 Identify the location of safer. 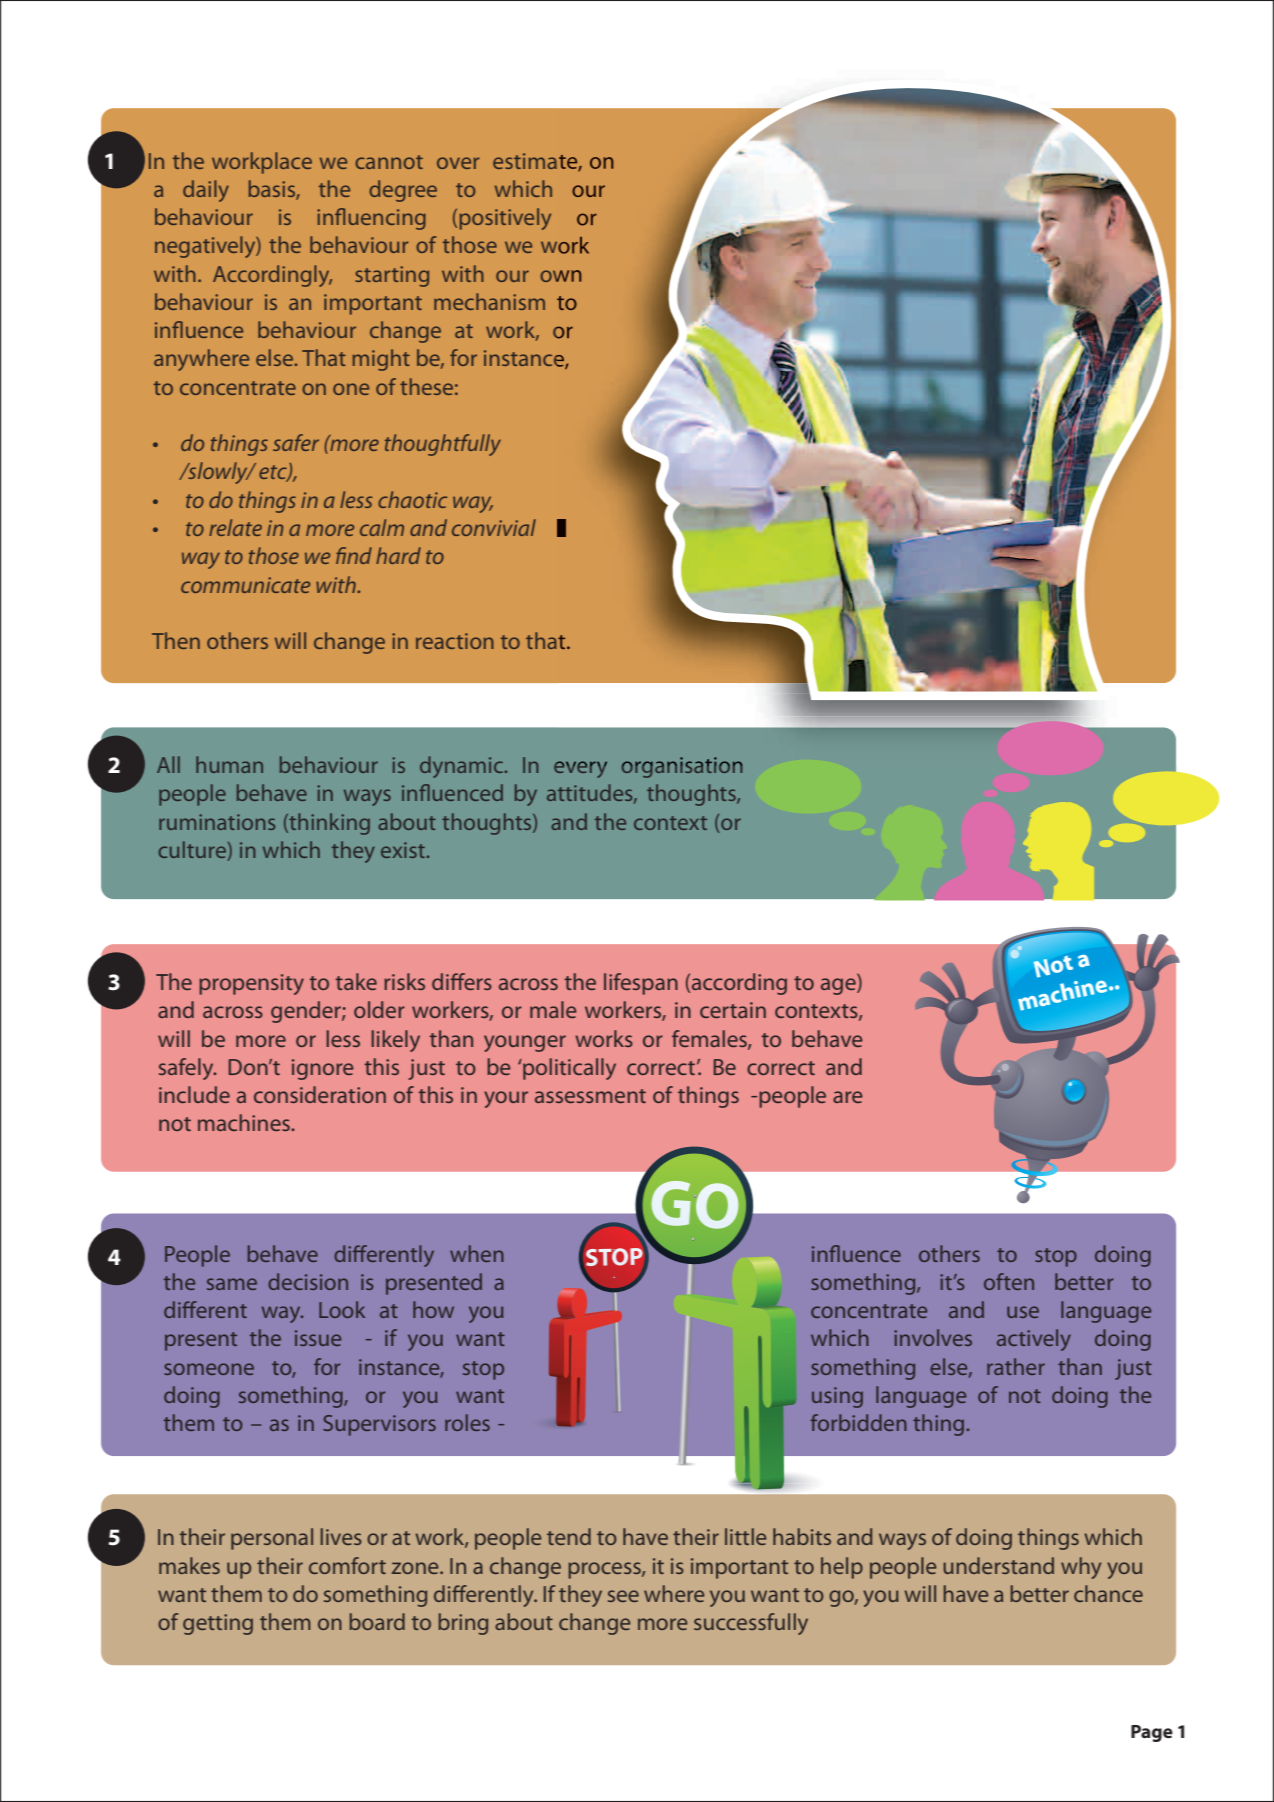
(296, 442).
